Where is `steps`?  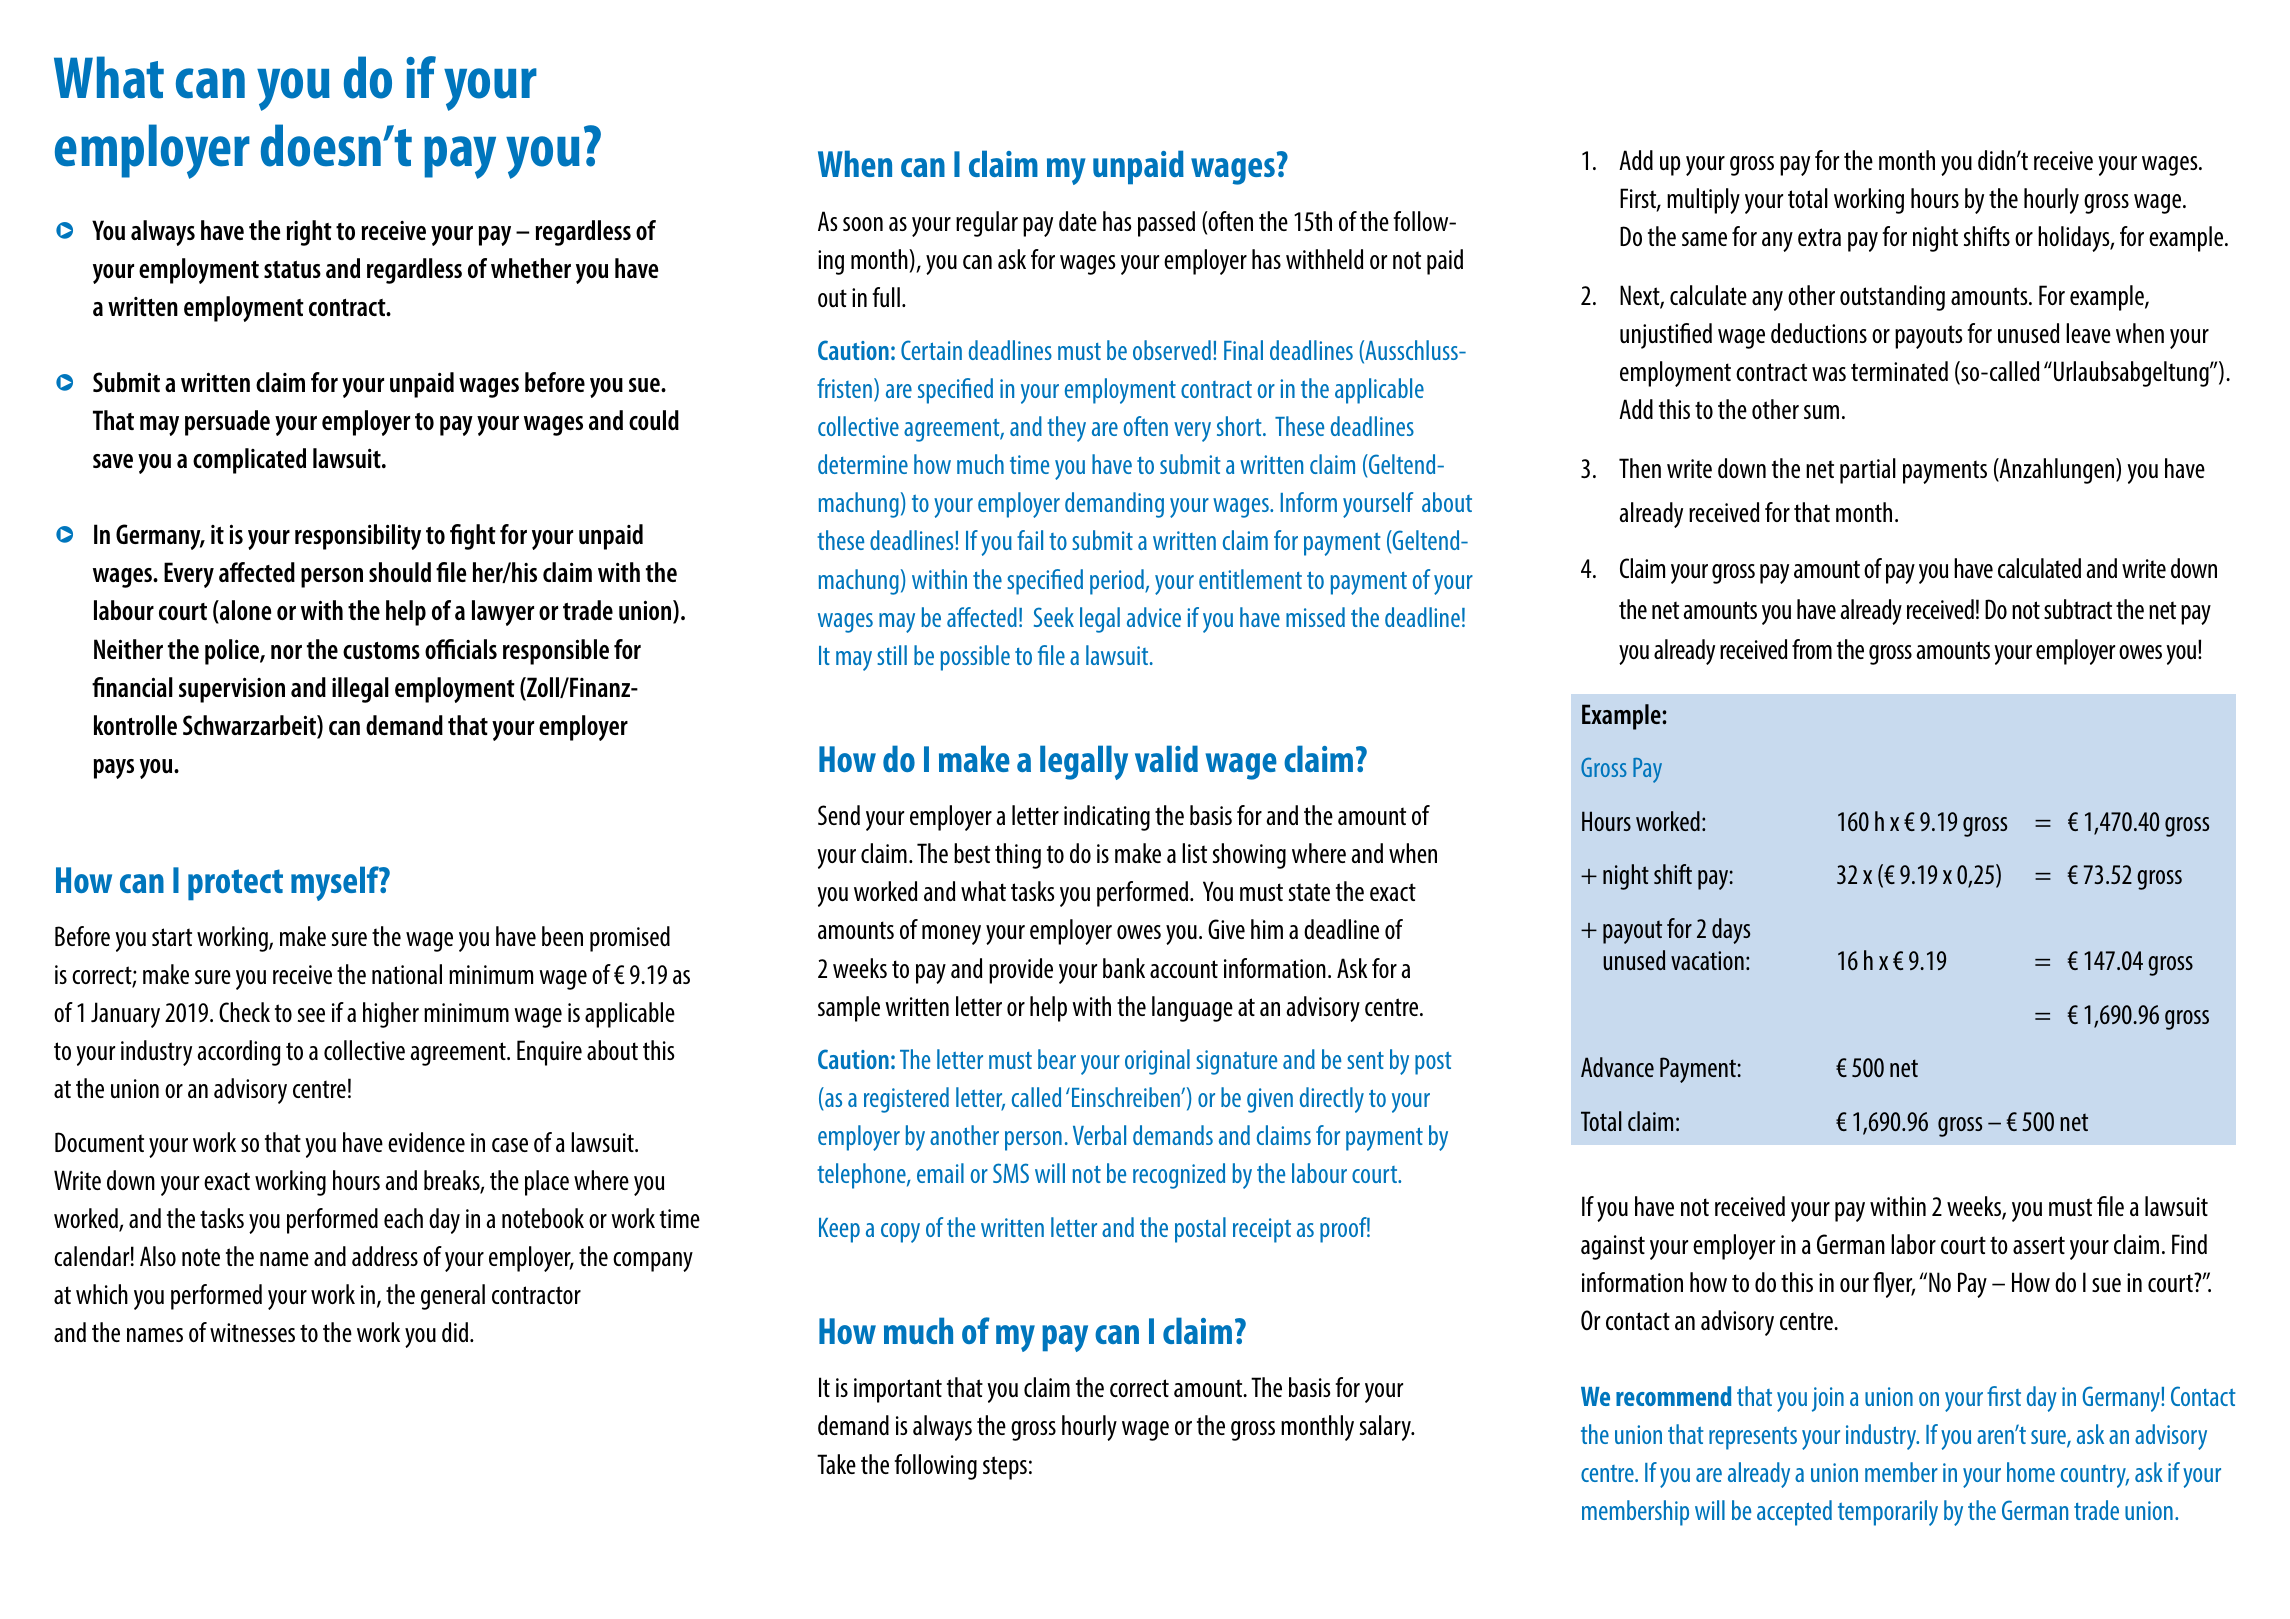
steps is located at coordinates (1005, 1468).
